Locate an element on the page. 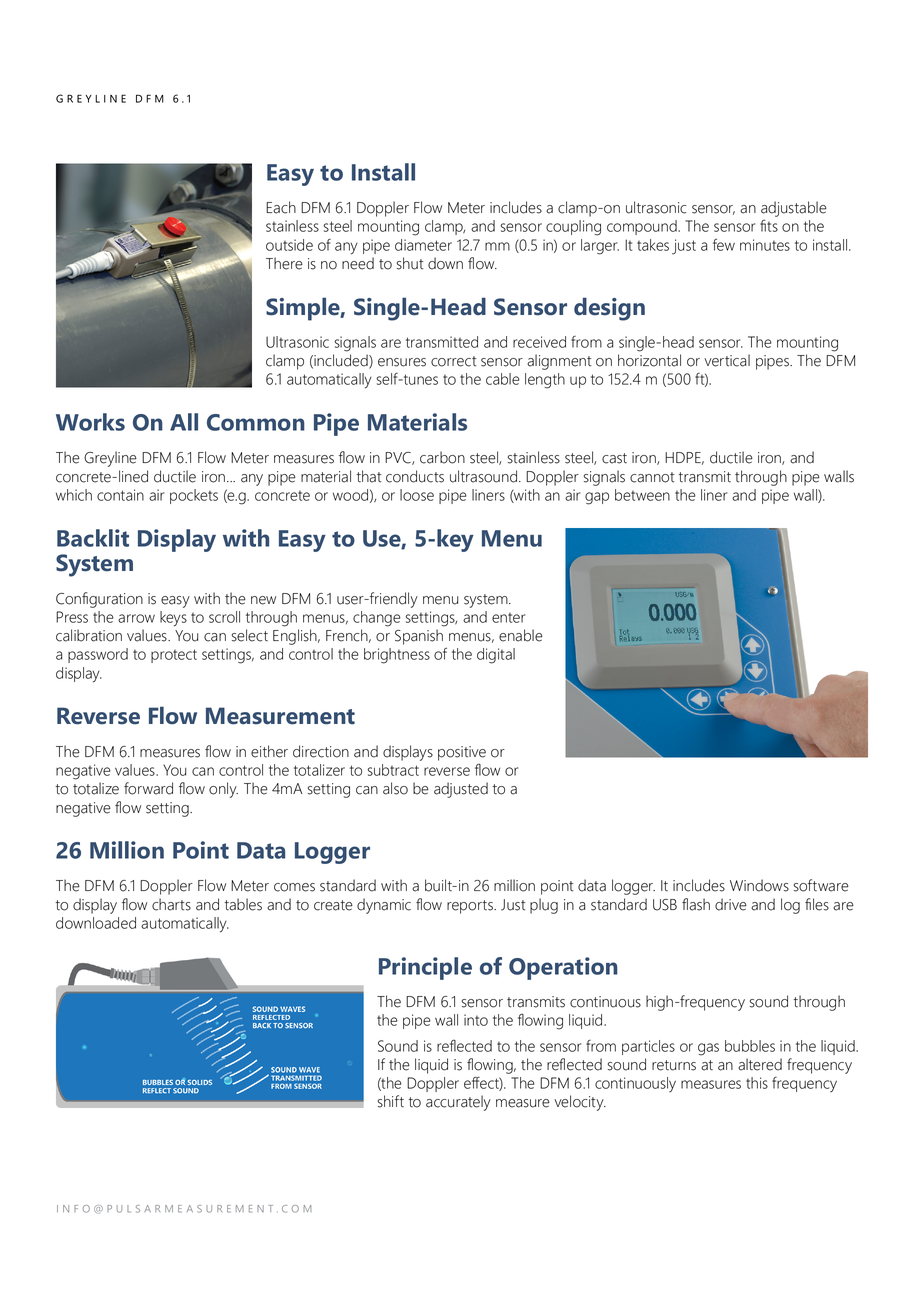 The height and width of the document is (1308, 924). Each is located at coordinates (281, 207).
